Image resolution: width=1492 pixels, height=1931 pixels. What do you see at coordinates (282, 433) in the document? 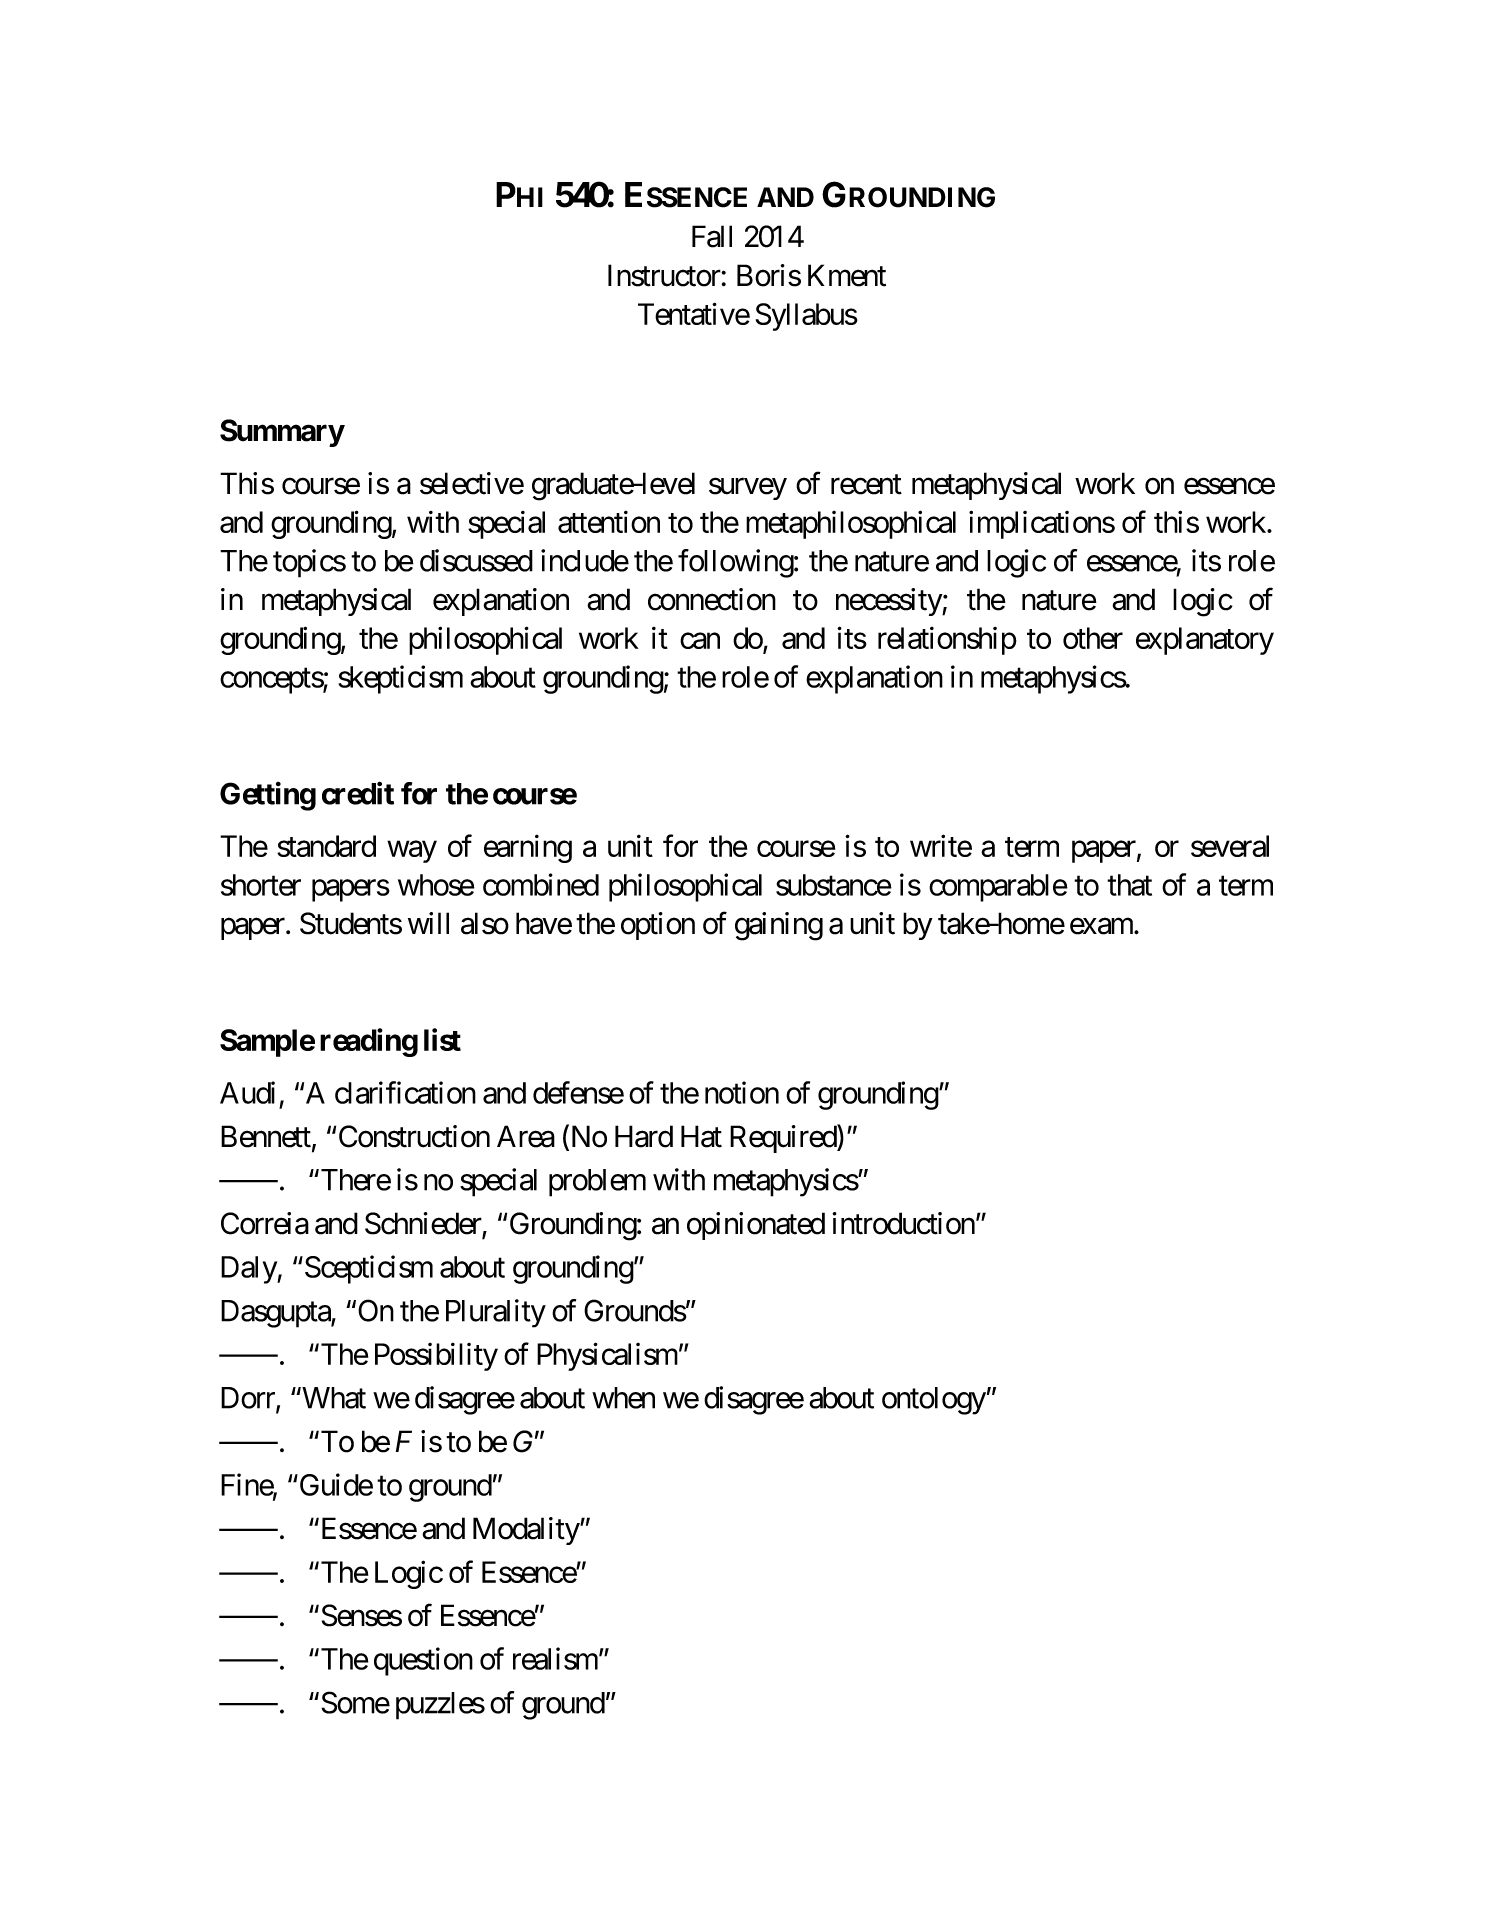
I see `Summary` at bounding box center [282, 433].
